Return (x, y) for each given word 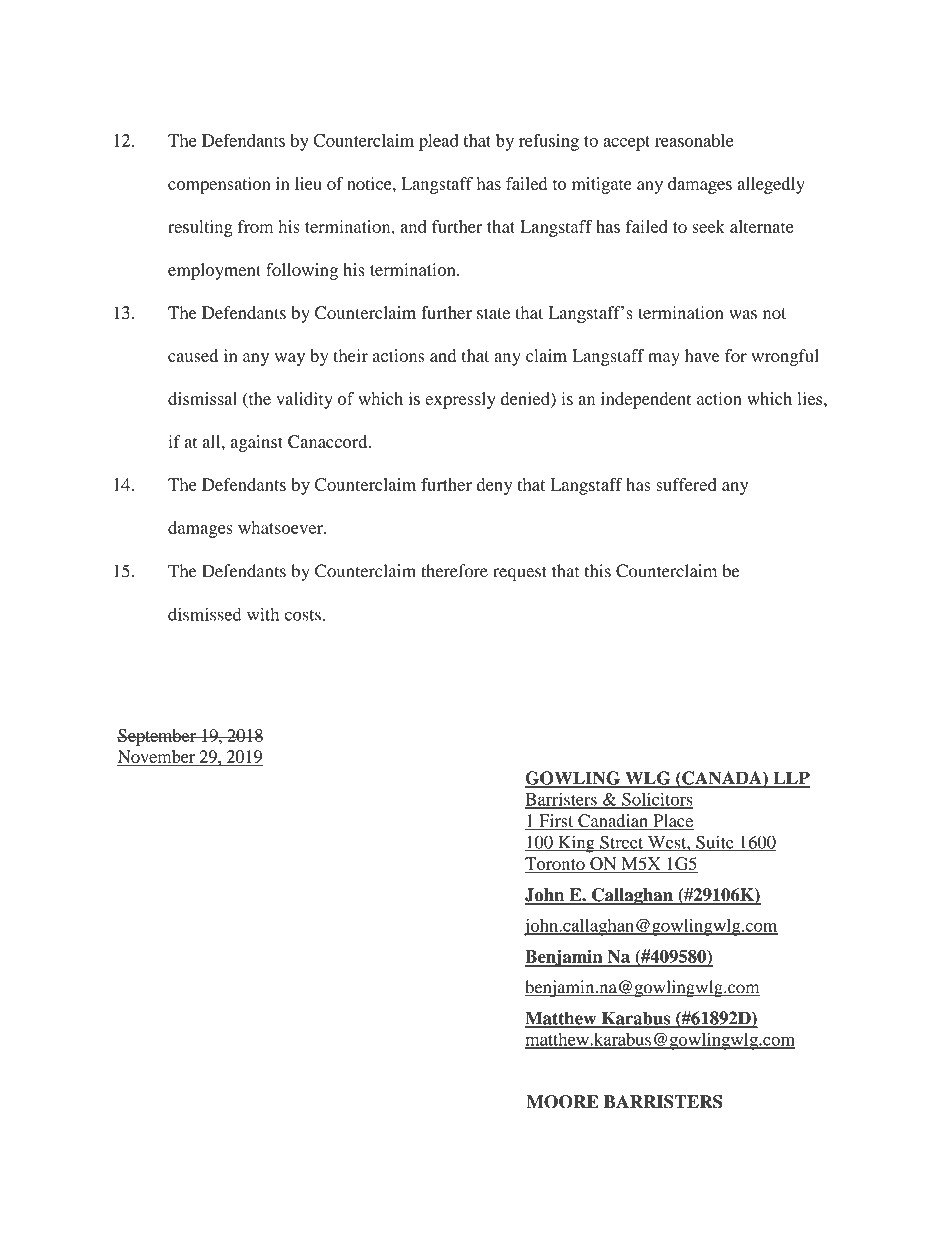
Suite (715, 843)
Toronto (556, 864)
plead (439, 142)
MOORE (563, 1102)
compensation (219, 185)
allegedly (771, 185)
